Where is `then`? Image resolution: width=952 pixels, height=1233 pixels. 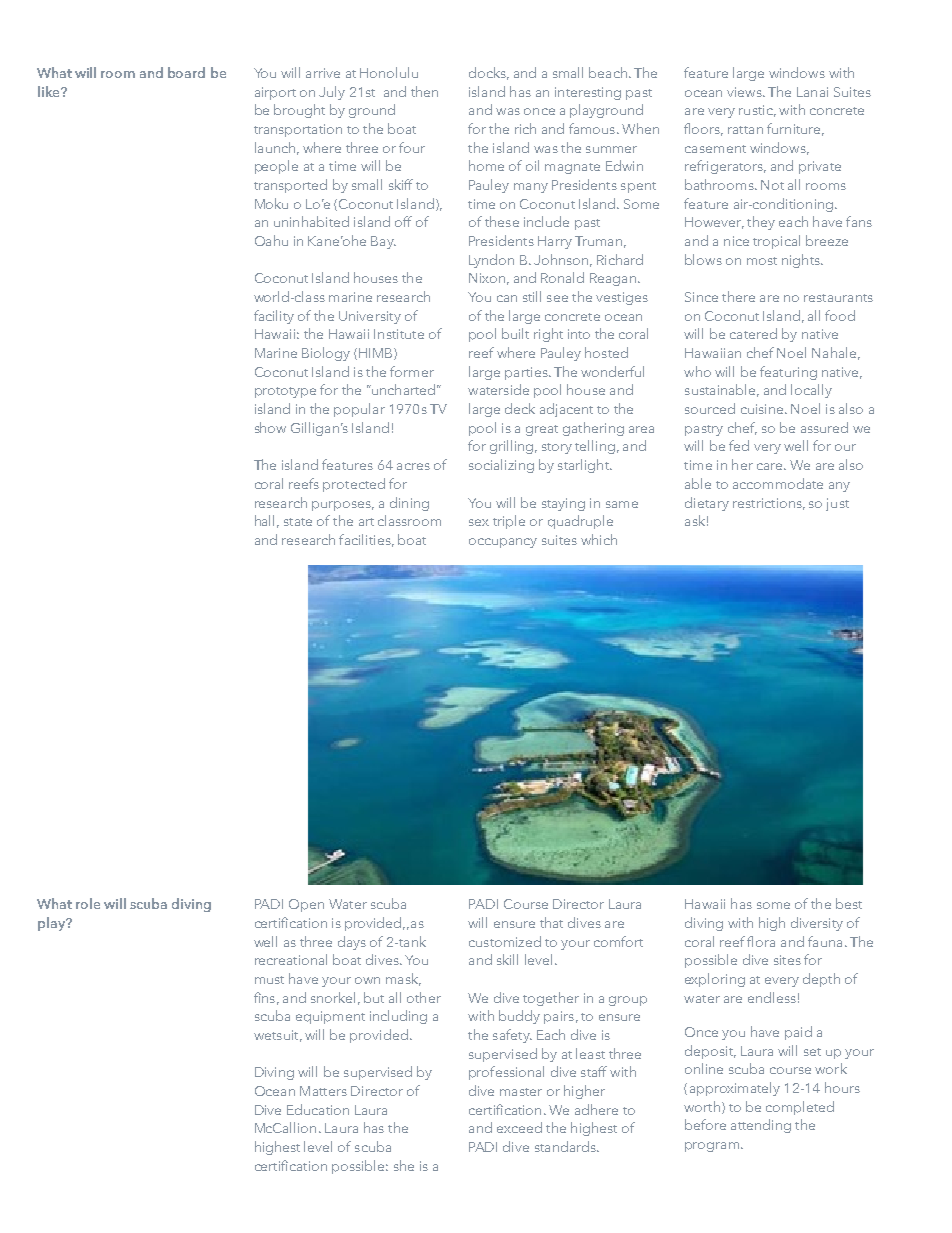
then is located at coordinates (424, 91).
